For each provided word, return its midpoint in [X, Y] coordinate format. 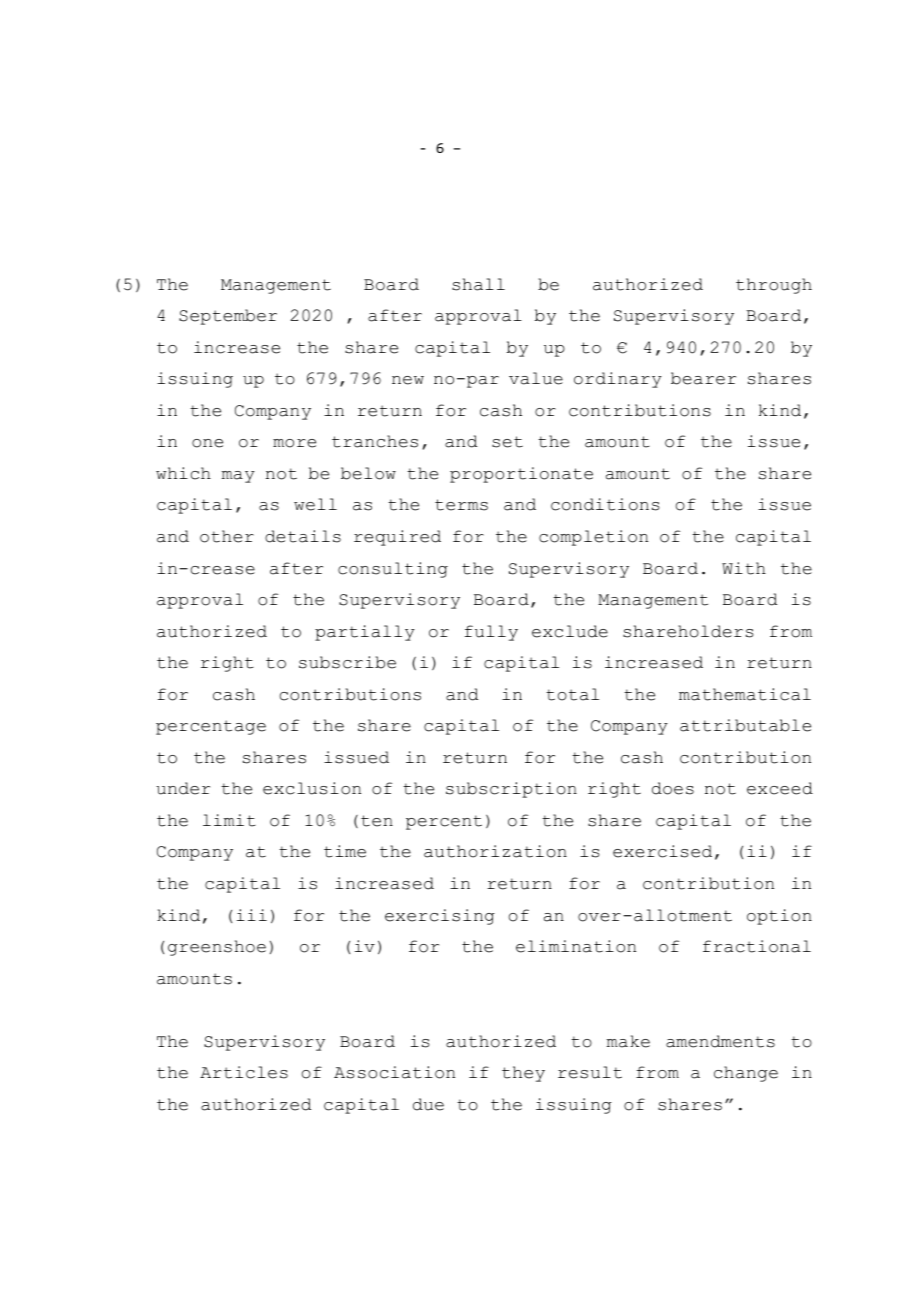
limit [229, 820]
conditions [605, 504]
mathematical [745, 694]
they [523, 1074]
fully [491, 633]
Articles [244, 1072]
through [774, 286]
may [238, 477]
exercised [662, 851]
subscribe [347, 662]
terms [461, 505]
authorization [495, 851]
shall [478, 284]
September [228, 317]
